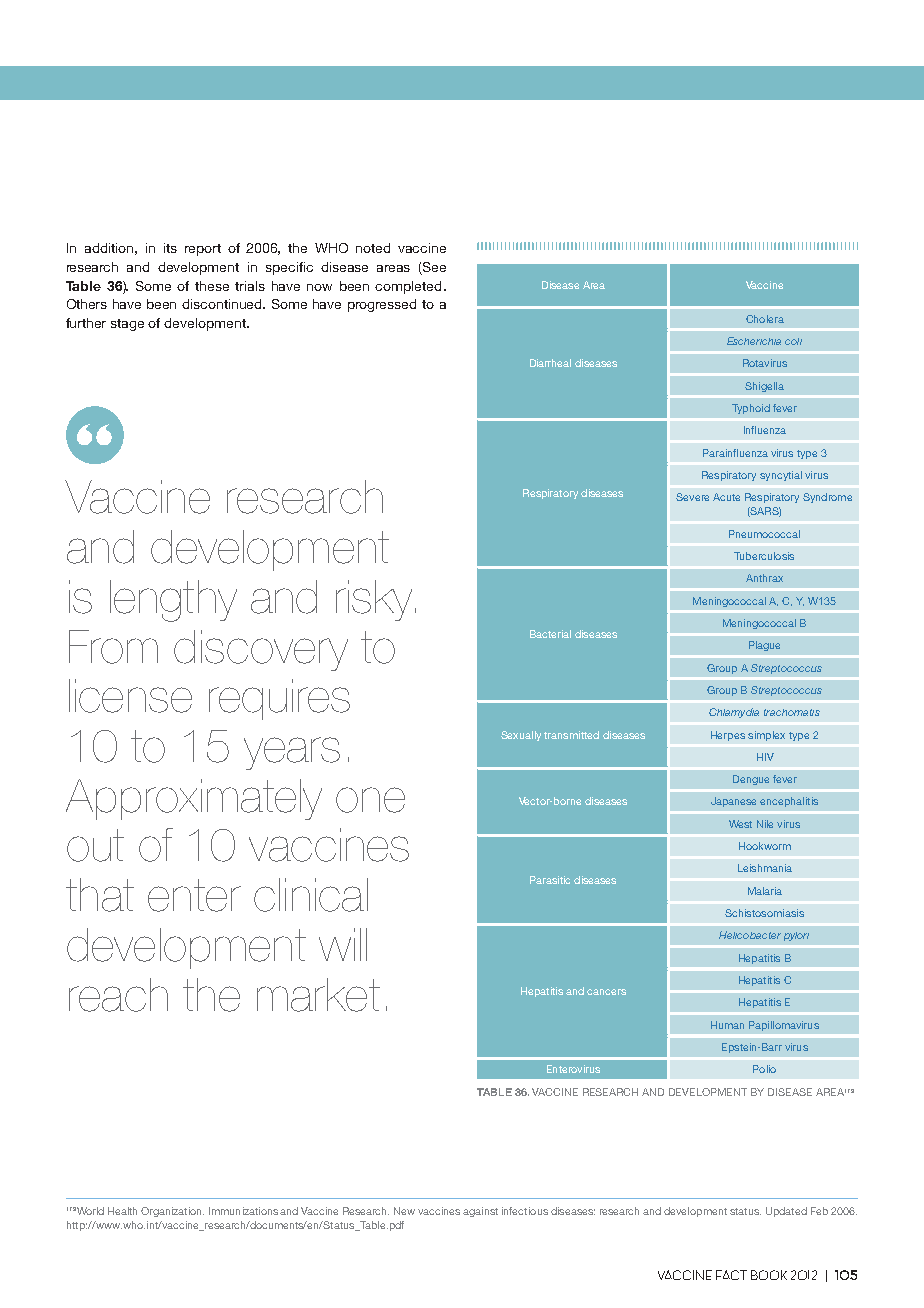  Describe the element at coordinates (433, 268) in the page. I see `See` at that location.
